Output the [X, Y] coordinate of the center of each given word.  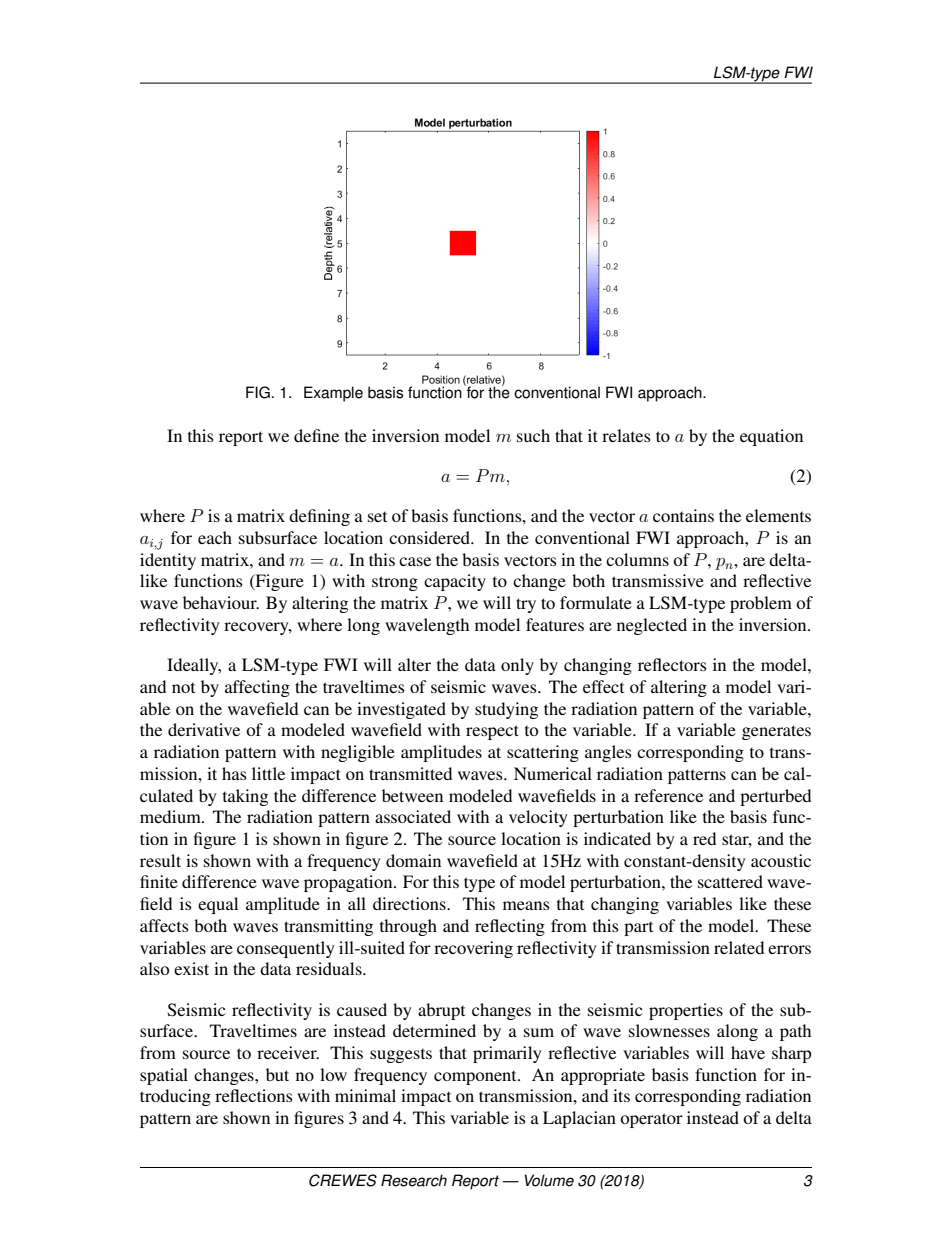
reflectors [672, 664]
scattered [730, 881]
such [533, 435]
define [316, 435]
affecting [257, 688]
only [517, 666]
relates [626, 435]
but [277, 1074]
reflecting [510, 927]
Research [414, 1180]
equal [218, 905]
